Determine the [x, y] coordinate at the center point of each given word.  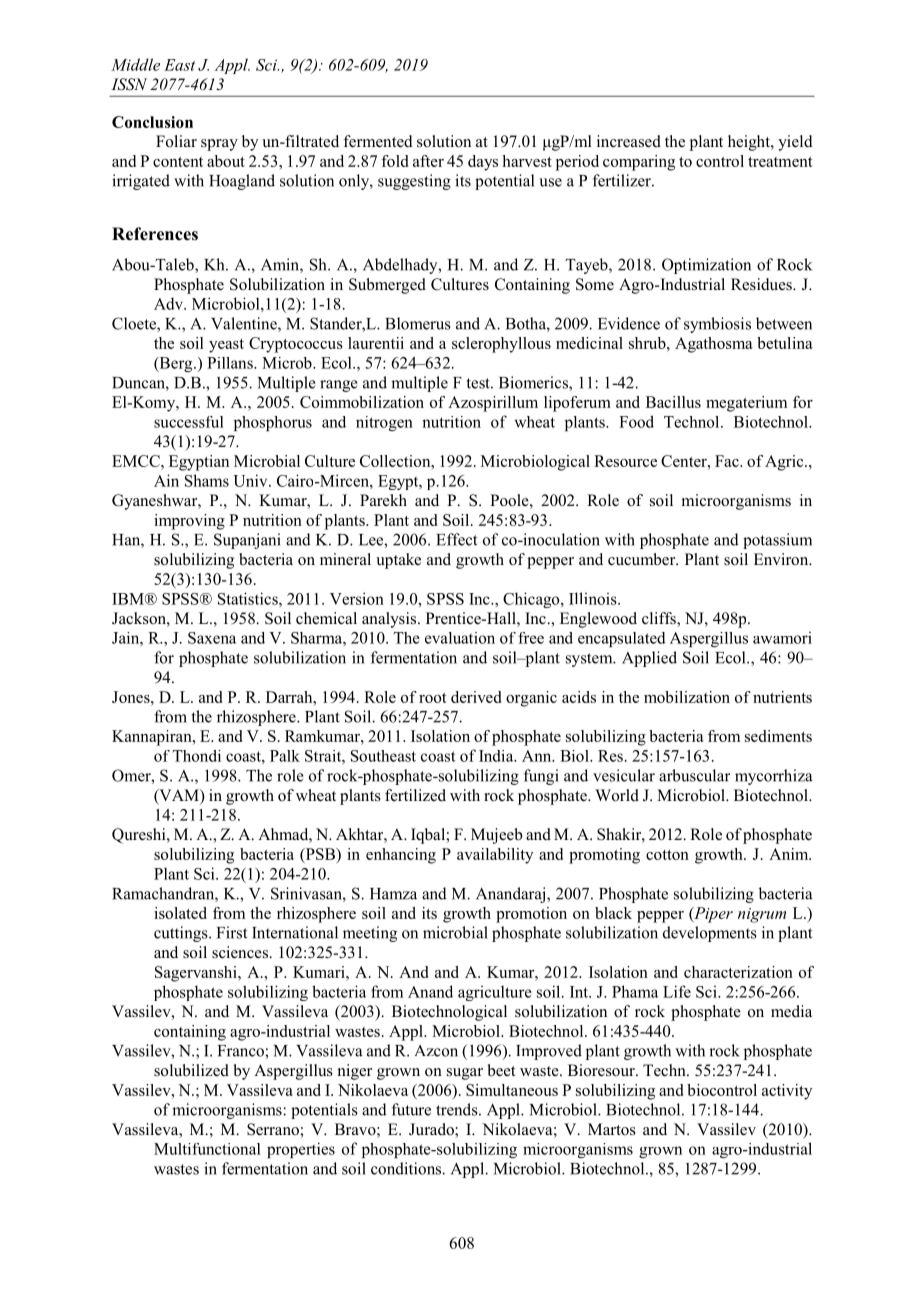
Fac [728, 461]
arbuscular [694, 775]
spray [219, 145]
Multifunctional [207, 1149]
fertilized [415, 795]
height [750, 143]
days [483, 163]
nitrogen [384, 423]
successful [189, 422]
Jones [132, 697]
